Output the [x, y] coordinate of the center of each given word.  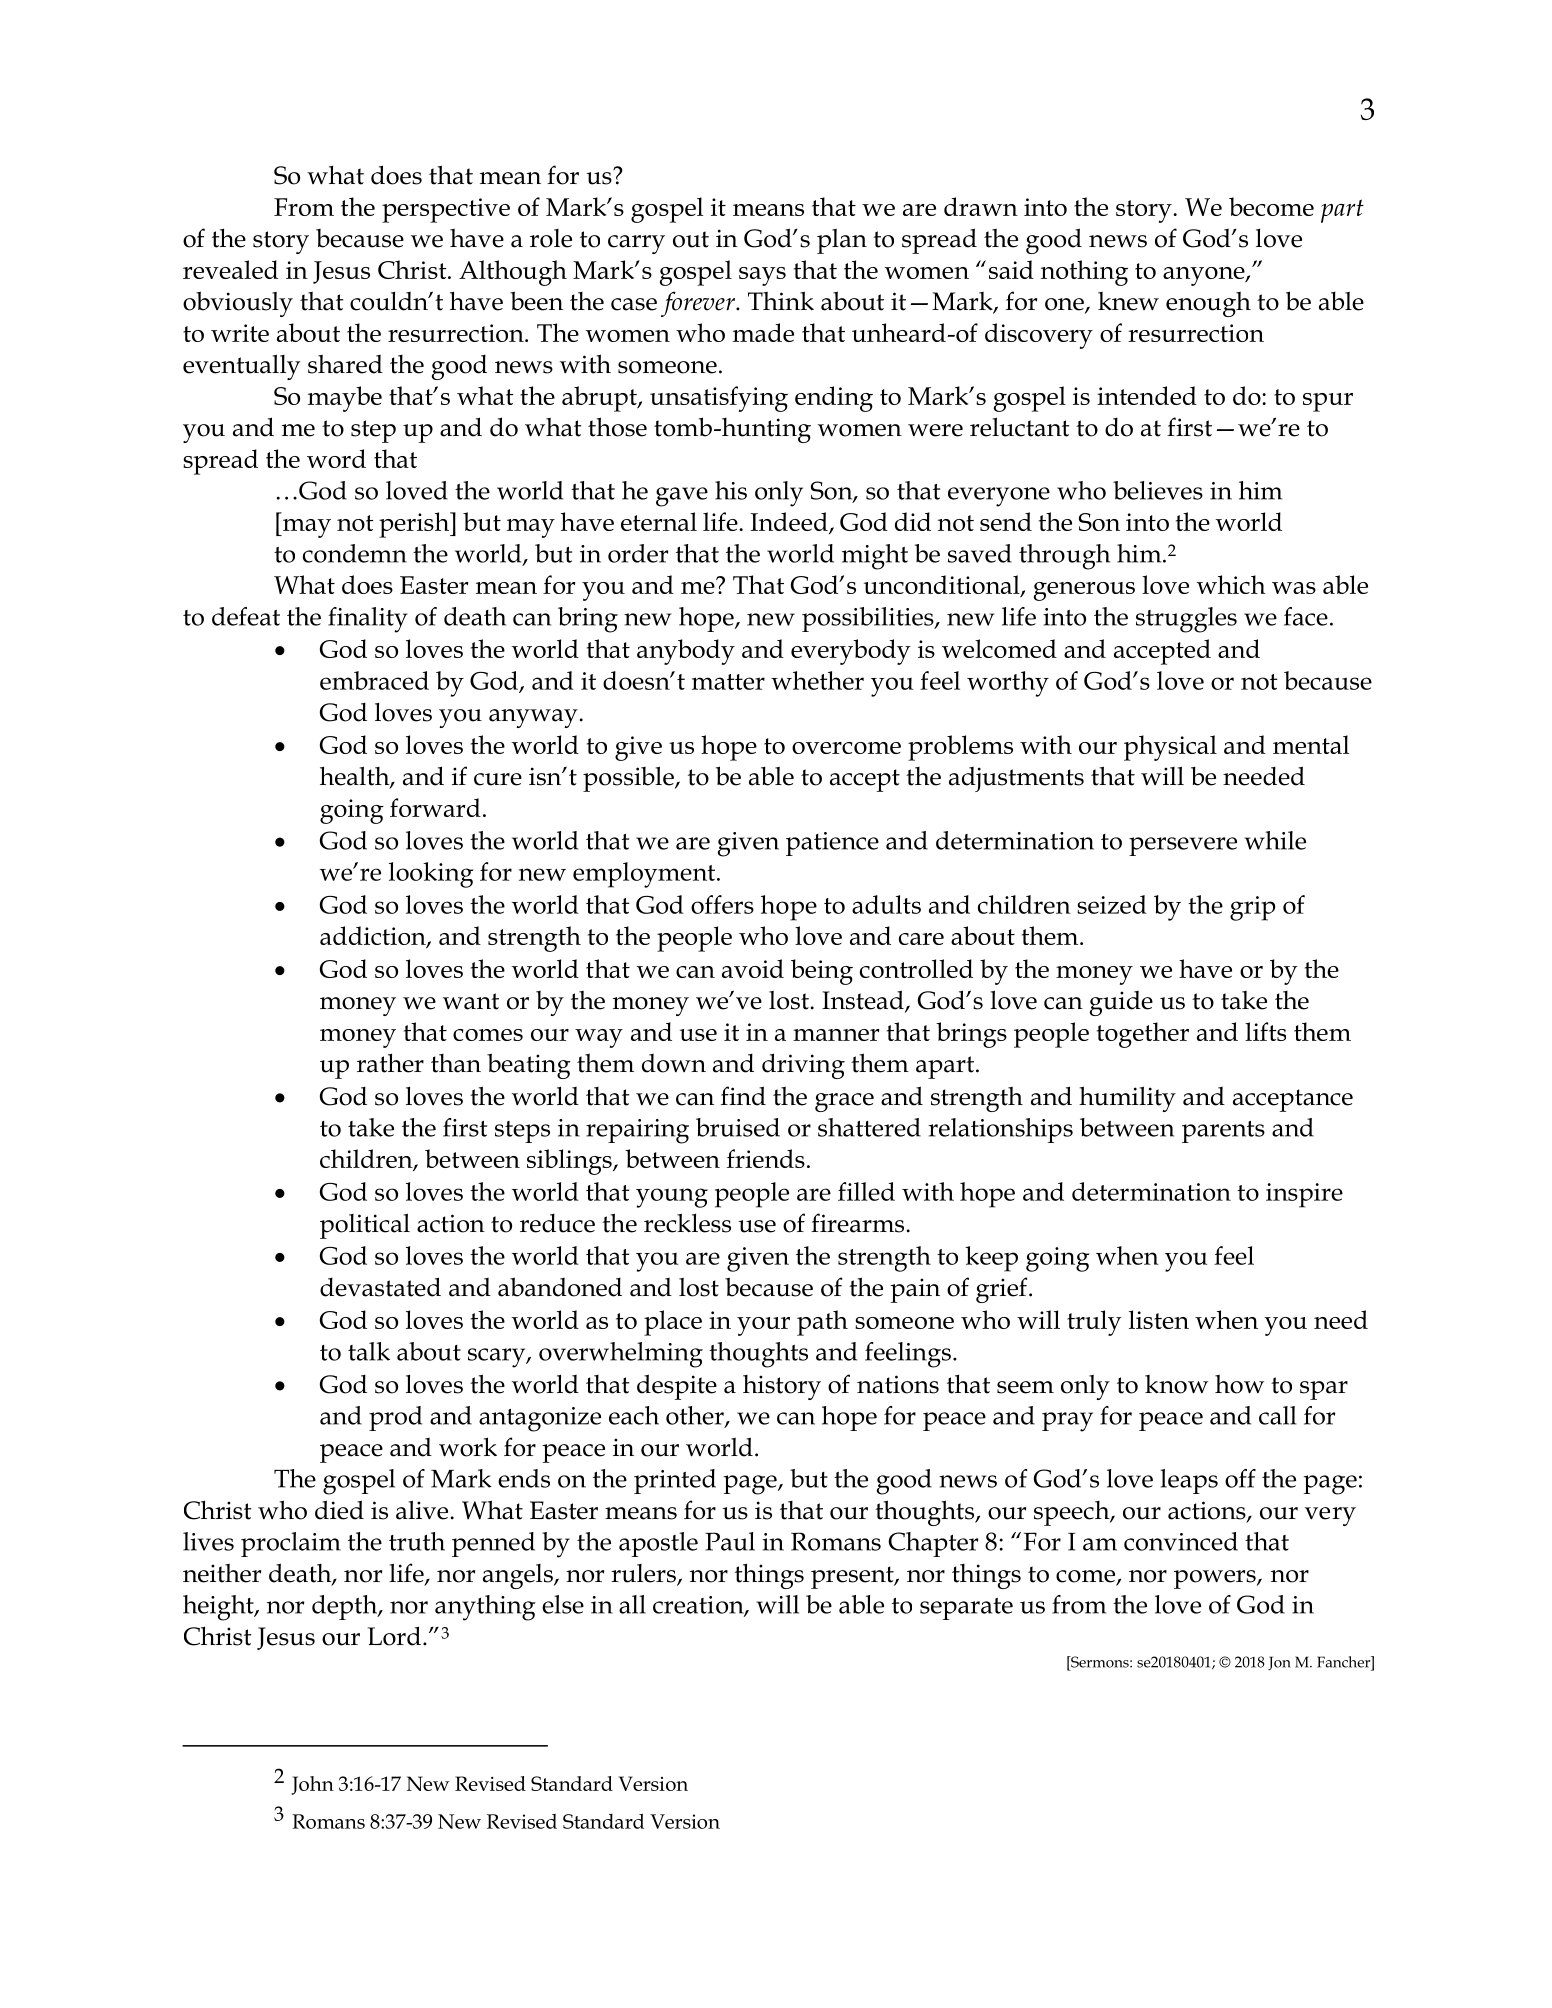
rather [390, 1063]
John [312, 1785]
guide [1121, 1003]
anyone [1205, 276]
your [763, 1326]
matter [728, 682]
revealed [230, 269]
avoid [753, 968]
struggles [1186, 620]
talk [369, 1351]
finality [368, 620]
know [1176, 1384]
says [762, 276]
